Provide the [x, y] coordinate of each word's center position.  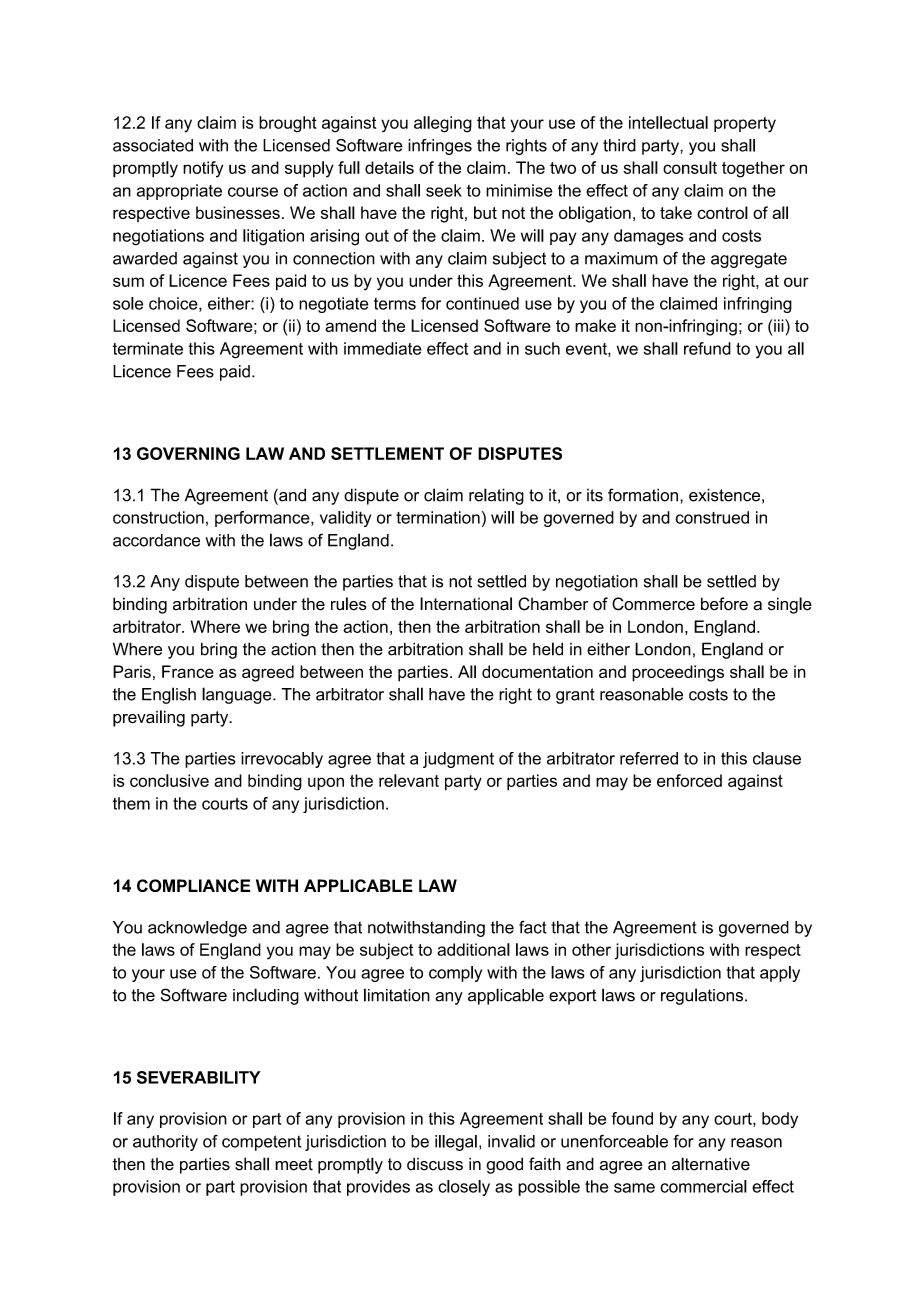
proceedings [678, 673]
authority [165, 1143]
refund [707, 348]
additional [473, 949]
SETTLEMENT [387, 453]
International [466, 604]
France [188, 671]
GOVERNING [188, 453]
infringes [440, 147]
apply [780, 974]
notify [203, 169]
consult [690, 167]
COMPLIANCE [194, 885]
